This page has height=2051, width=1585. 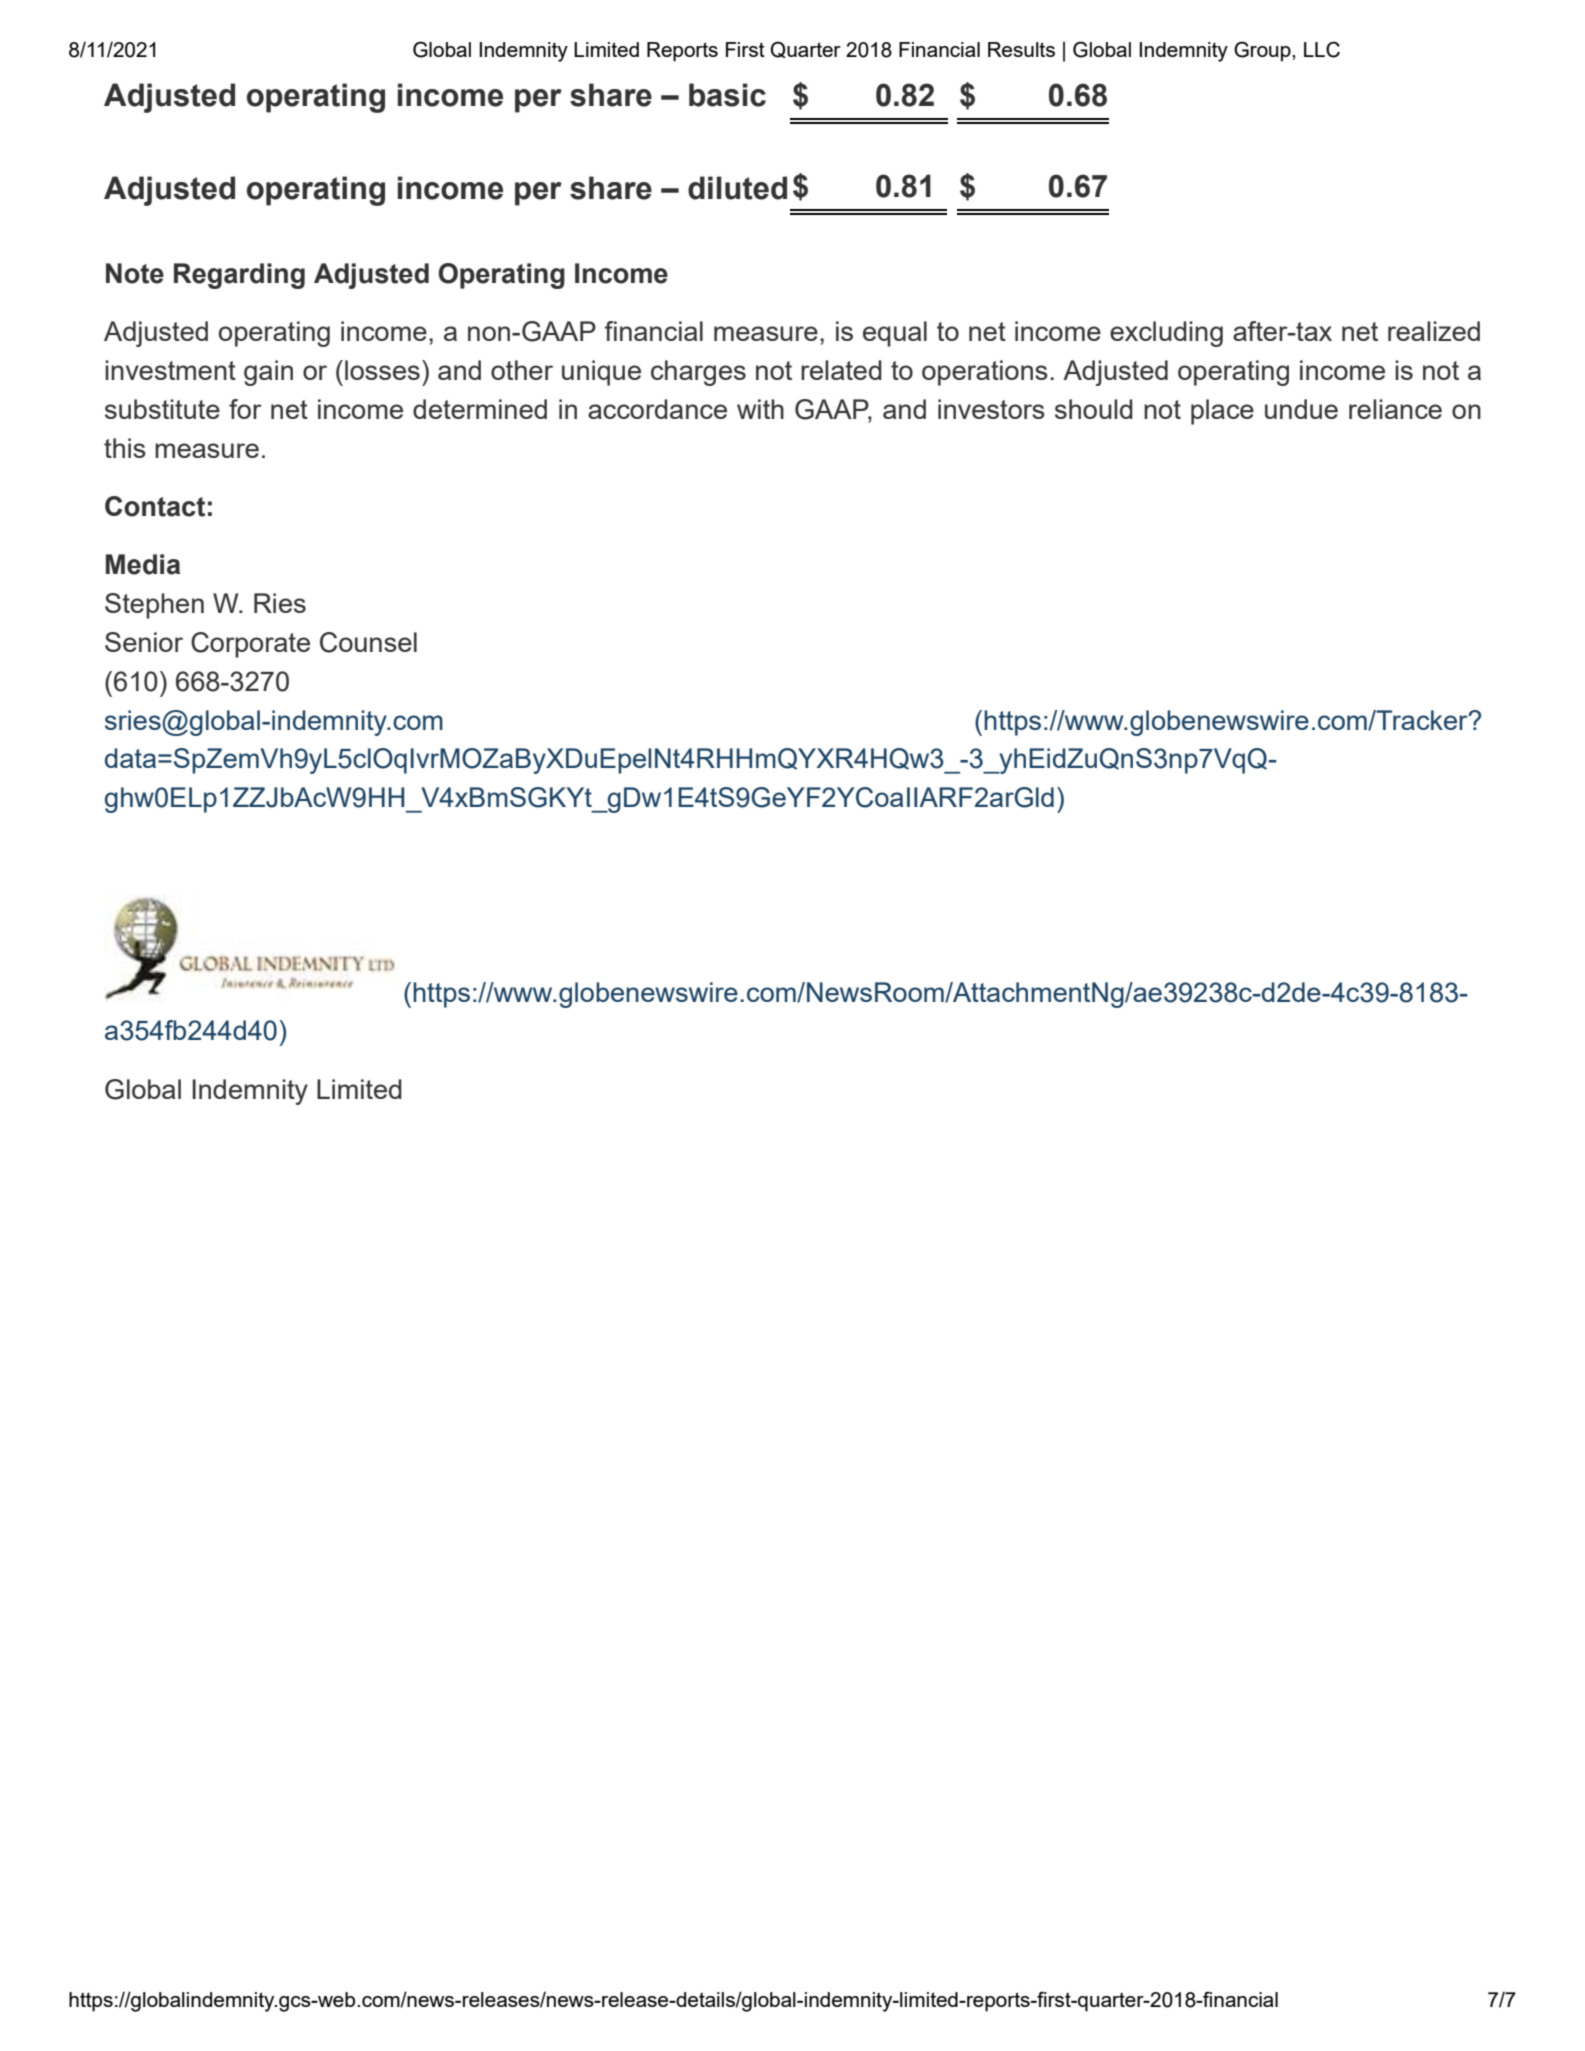 What do you see at coordinates (1263, 51) in the page?
I see `Group` at bounding box center [1263, 51].
